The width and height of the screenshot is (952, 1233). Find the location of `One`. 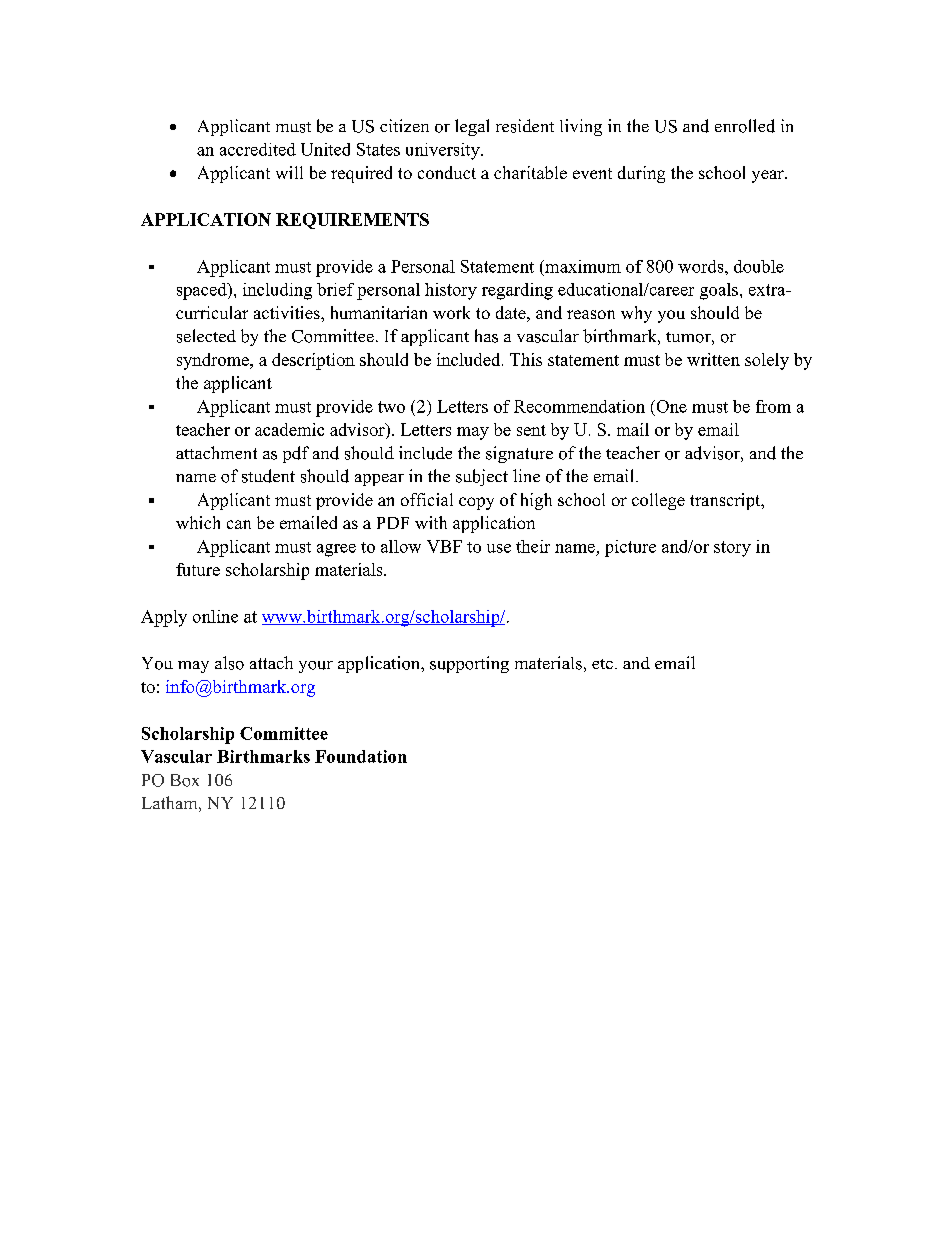

One is located at coordinates (670, 406).
